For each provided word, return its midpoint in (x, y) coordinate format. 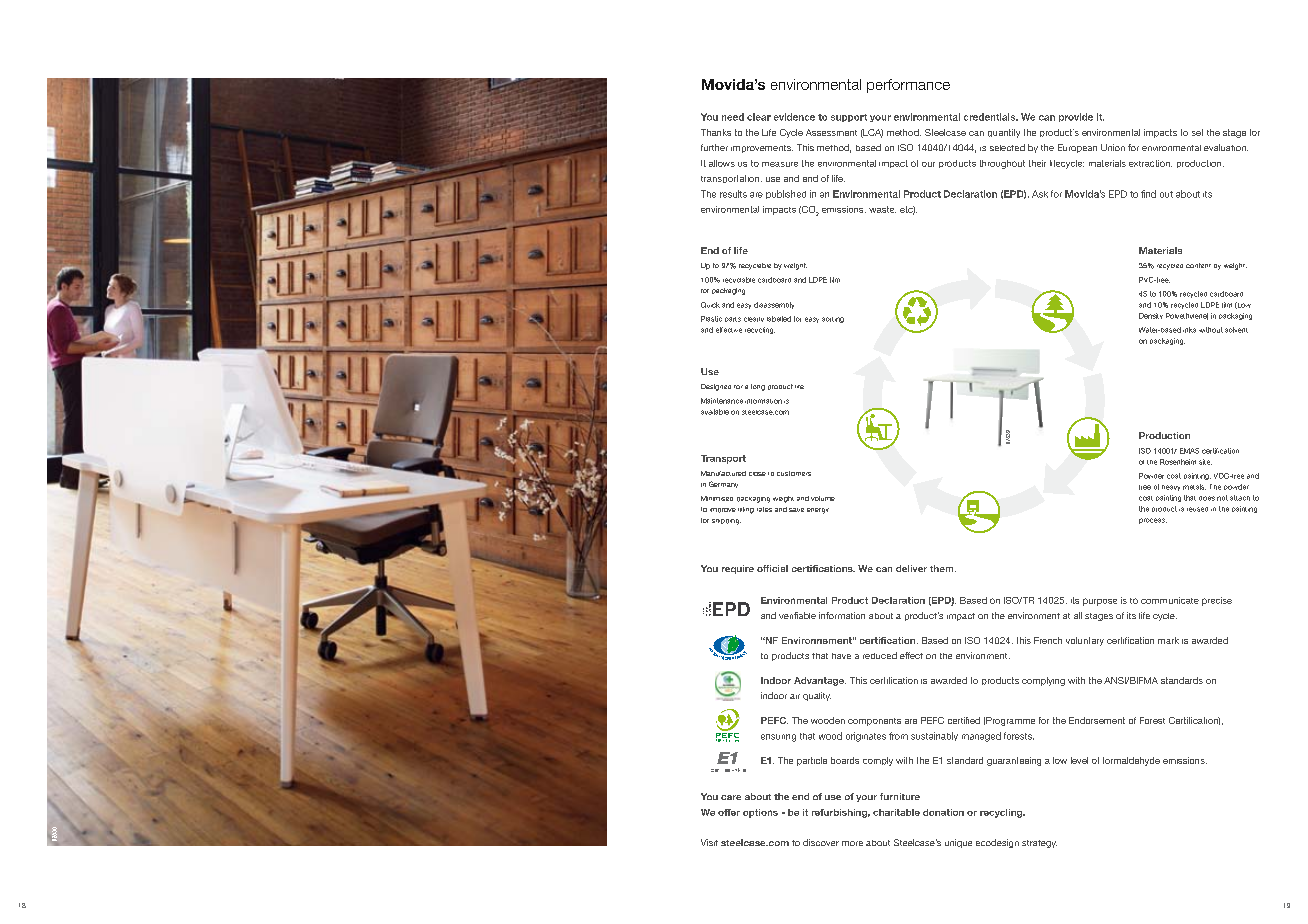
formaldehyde (1131, 761)
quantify (1004, 133)
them (943, 568)
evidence (794, 117)
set (1197, 132)
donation (943, 812)
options (760, 813)
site (1205, 462)
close (757, 474)
